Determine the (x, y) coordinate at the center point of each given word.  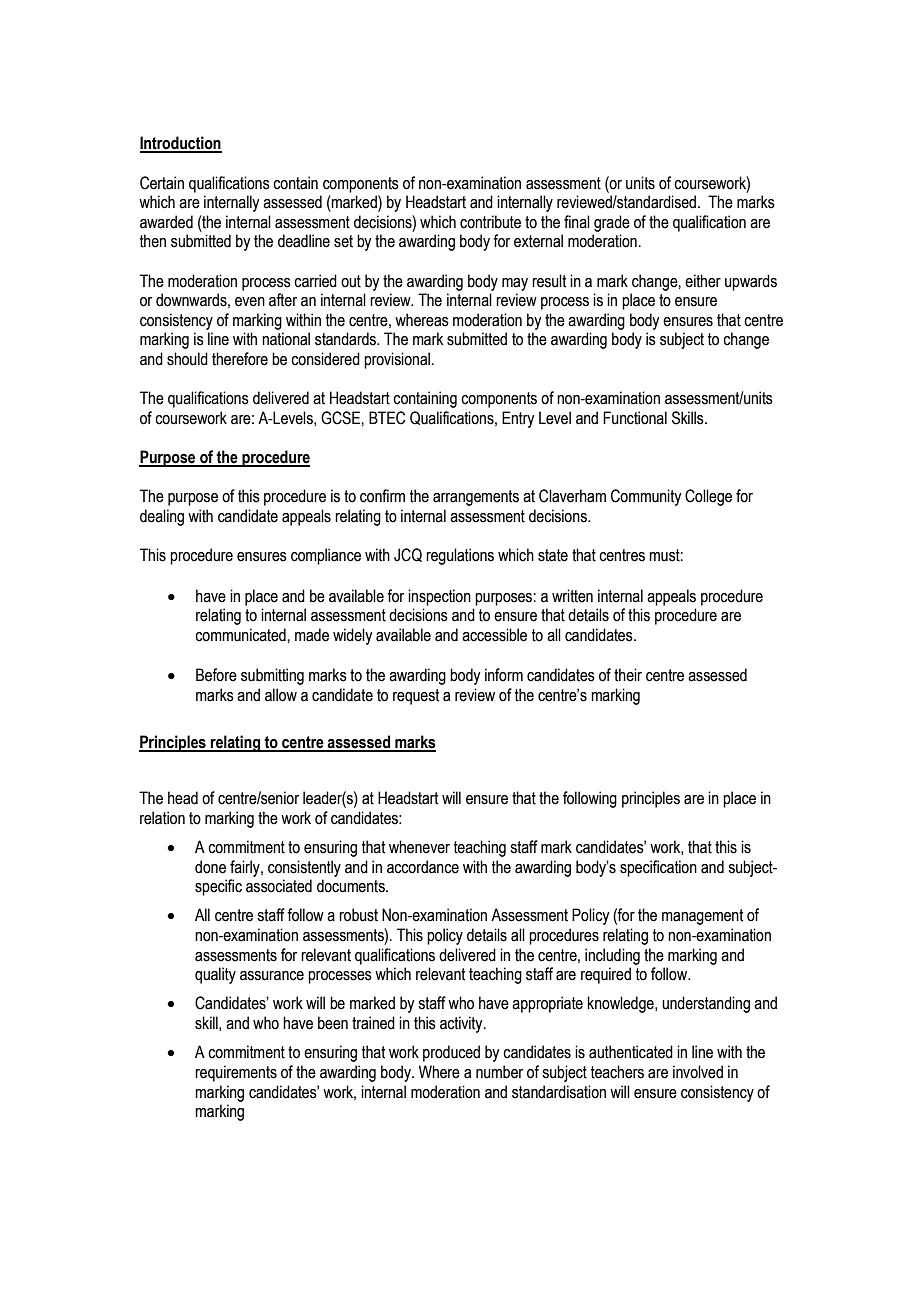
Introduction (181, 144)
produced (451, 1053)
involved (698, 1072)
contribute (490, 222)
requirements (236, 1073)
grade (612, 223)
